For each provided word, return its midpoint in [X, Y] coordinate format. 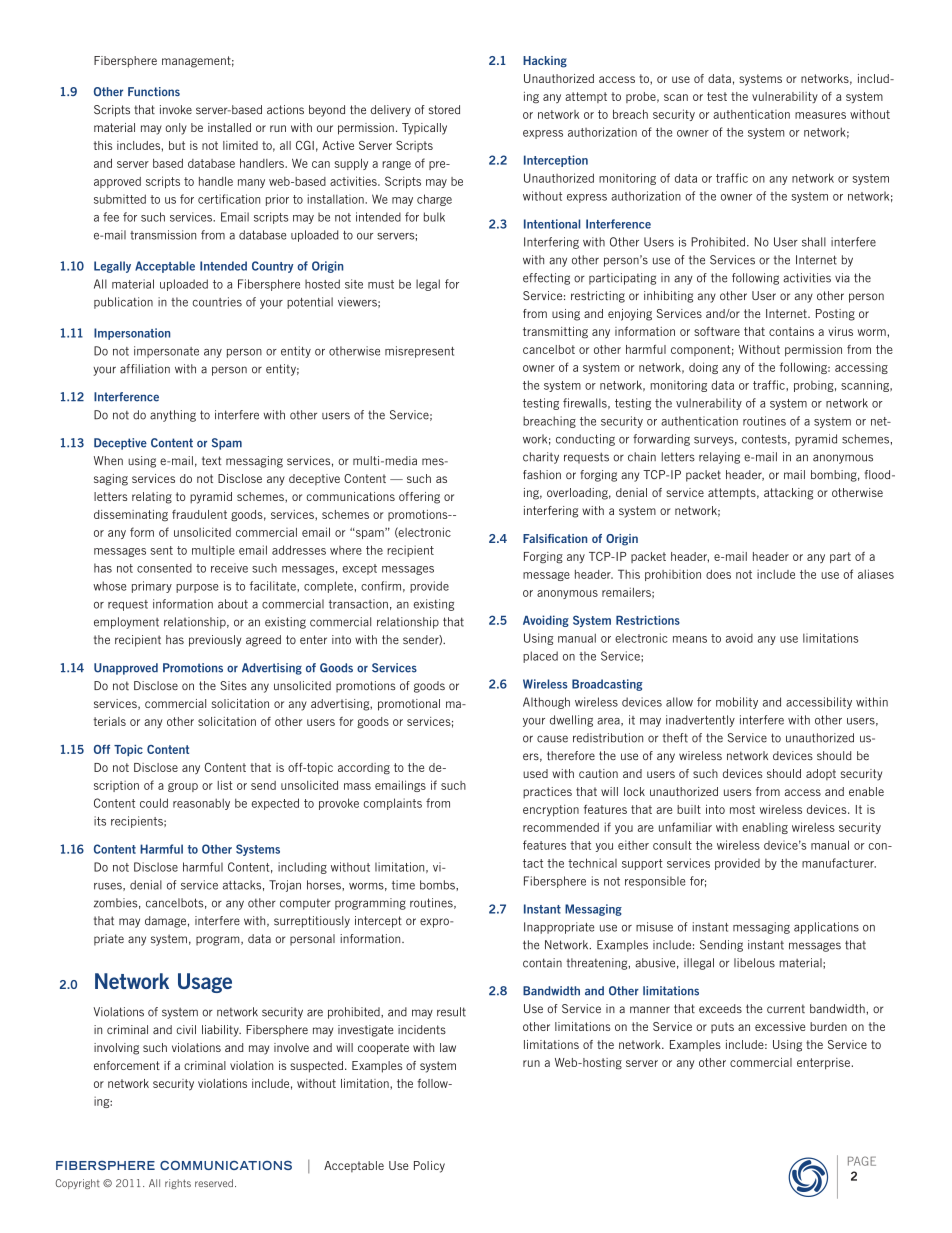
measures [820, 115]
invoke [176, 109]
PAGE [862, 1161]
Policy [429, 1167]
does [718, 574]
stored [444, 110]
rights [178, 1184]
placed [540, 657]
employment [126, 623]
